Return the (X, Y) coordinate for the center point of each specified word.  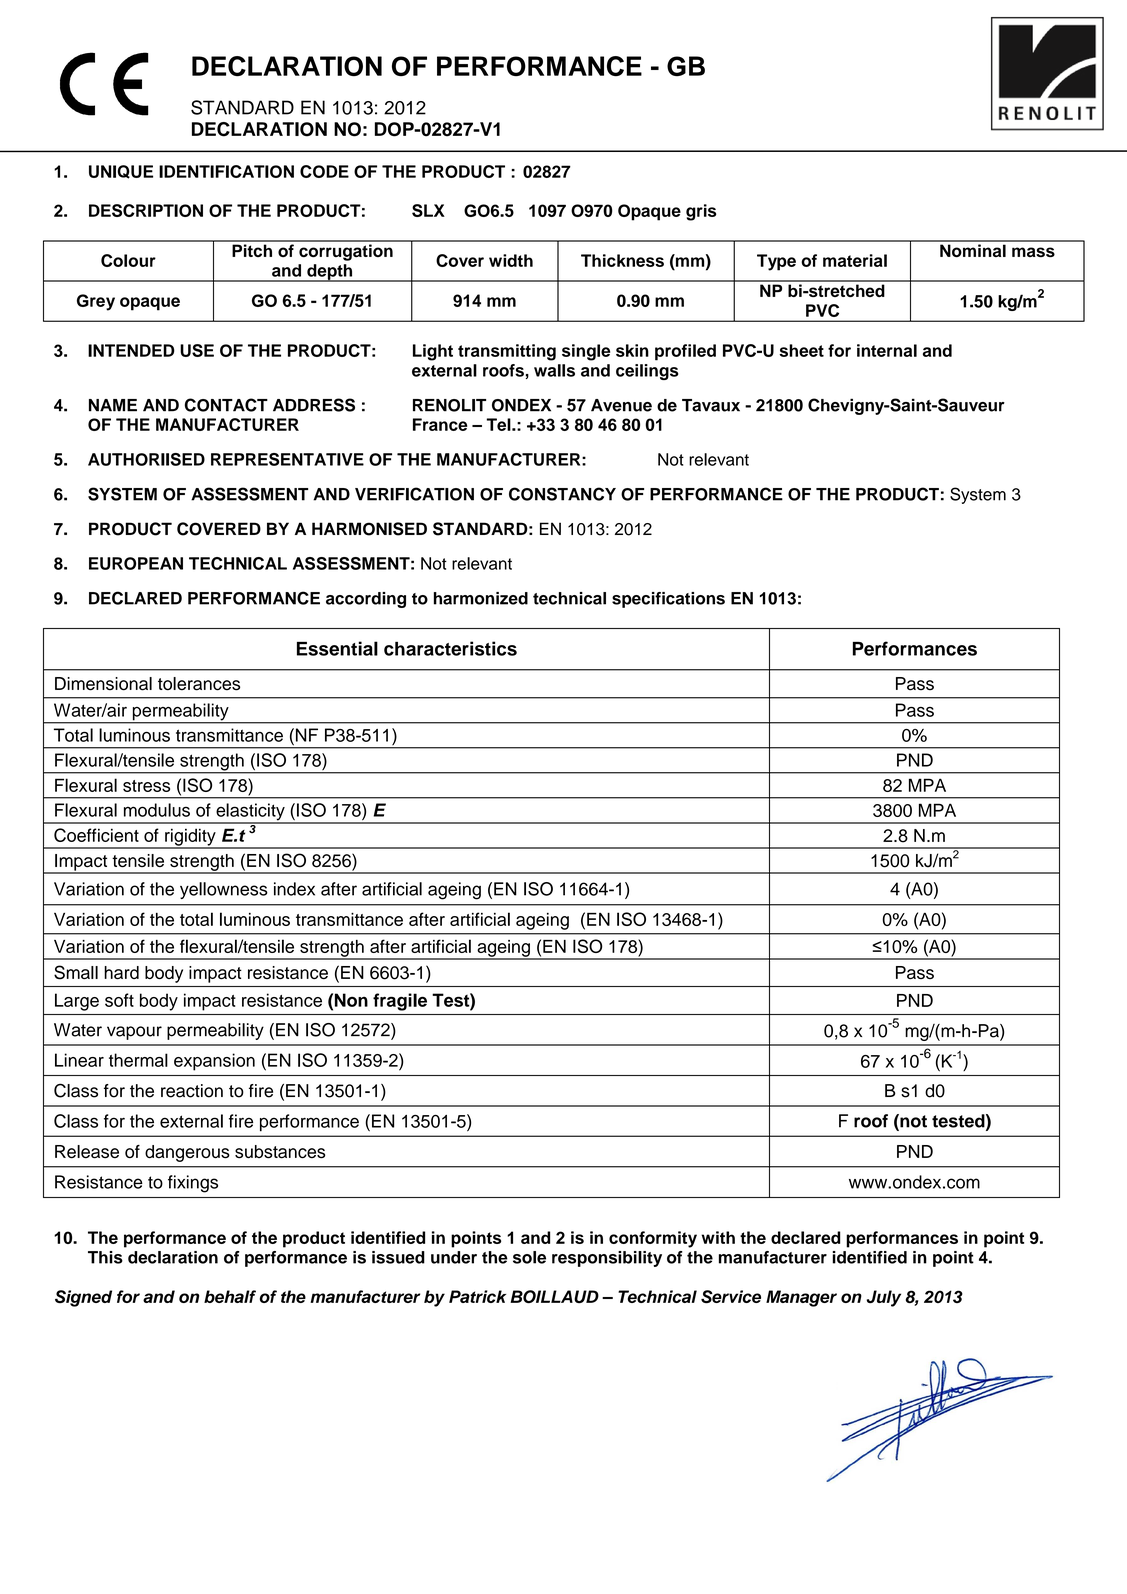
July (884, 1298)
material (855, 260)
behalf (230, 1296)
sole (529, 1257)
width (511, 260)
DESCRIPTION (146, 210)
